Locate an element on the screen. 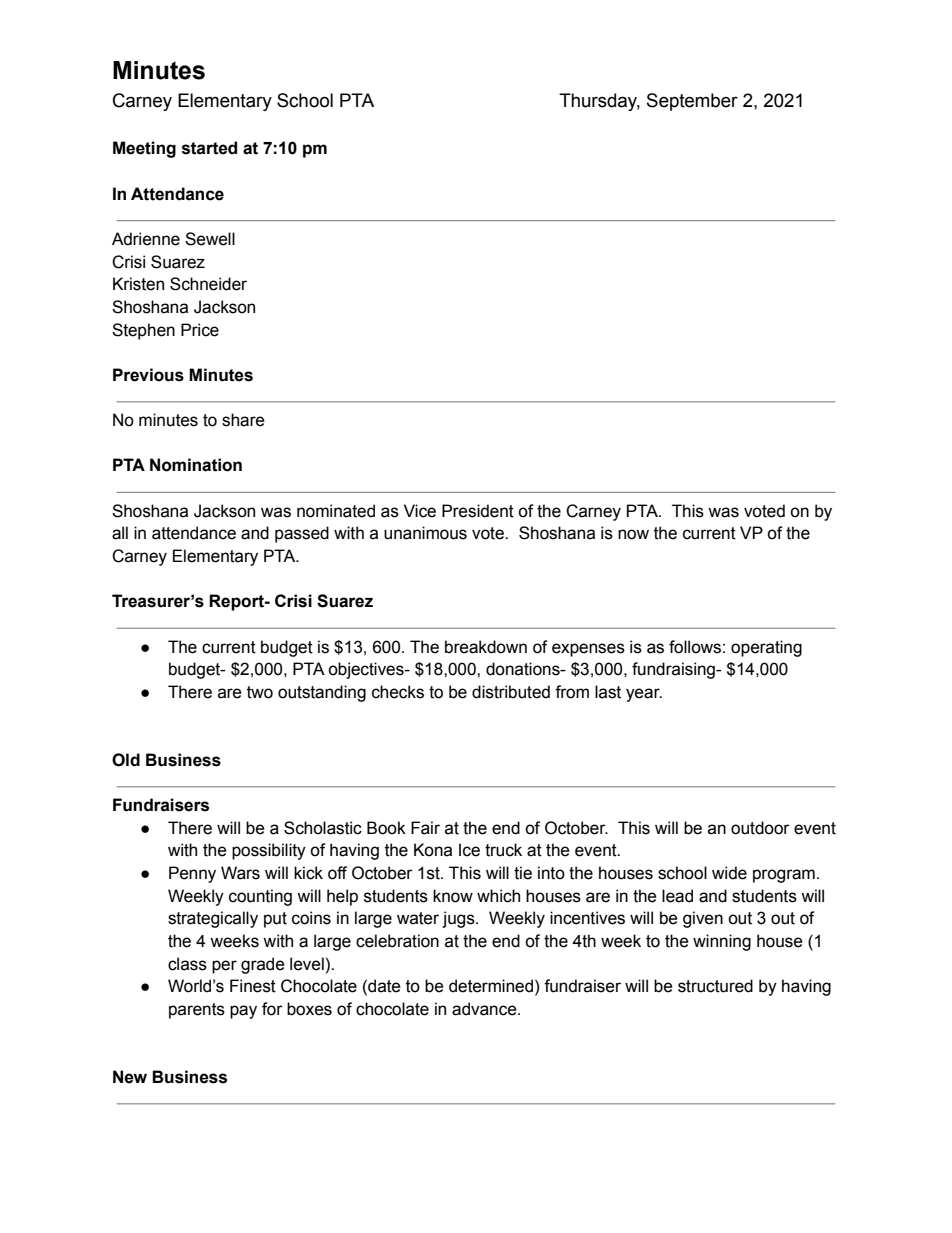 This screenshot has height=1233, width=952. started is located at coordinates (209, 148).
